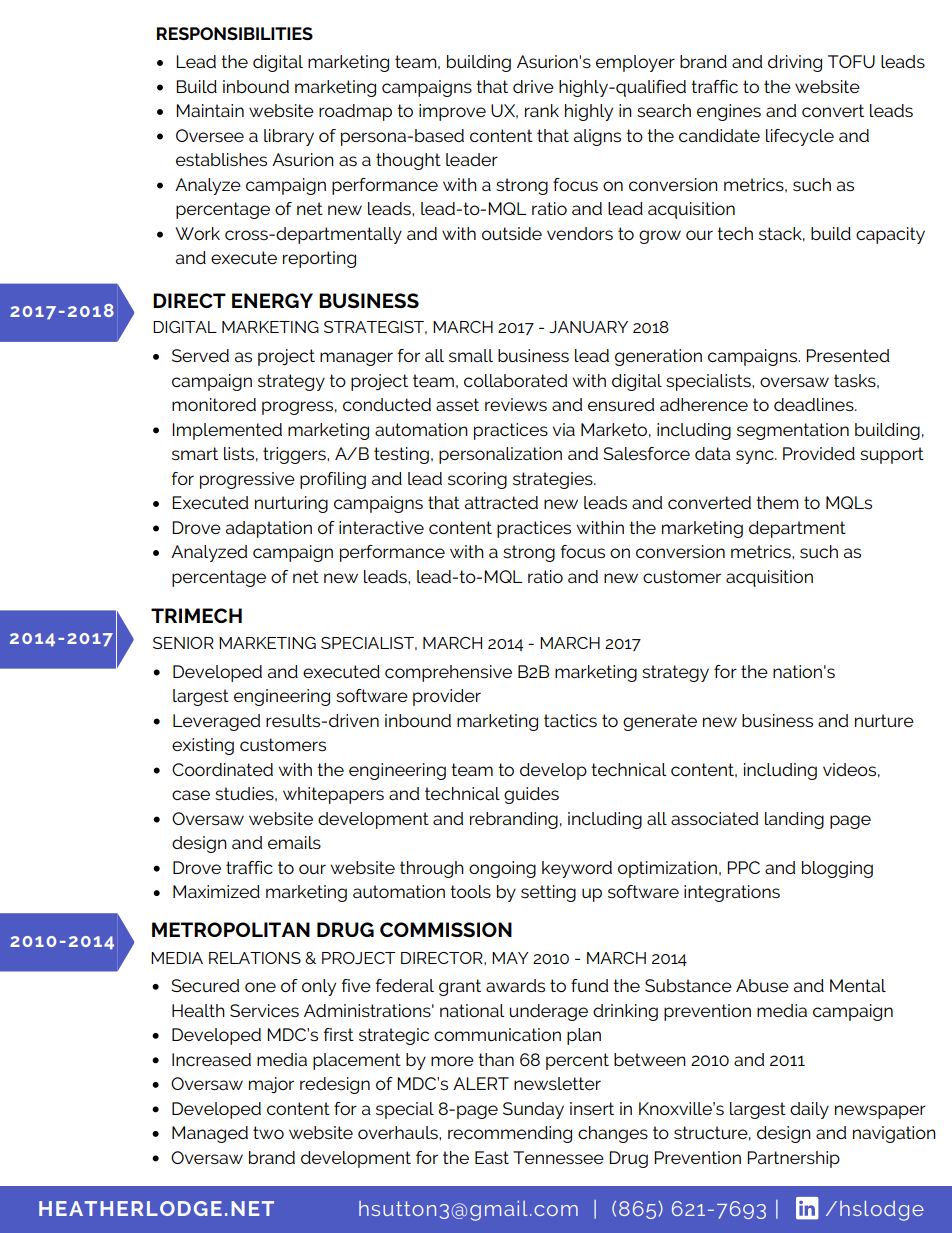 This screenshot has width=952, height=1233. What do you see at coordinates (542, 110) in the screenshot?
I see `rank` at bounding box center [542, 110].
